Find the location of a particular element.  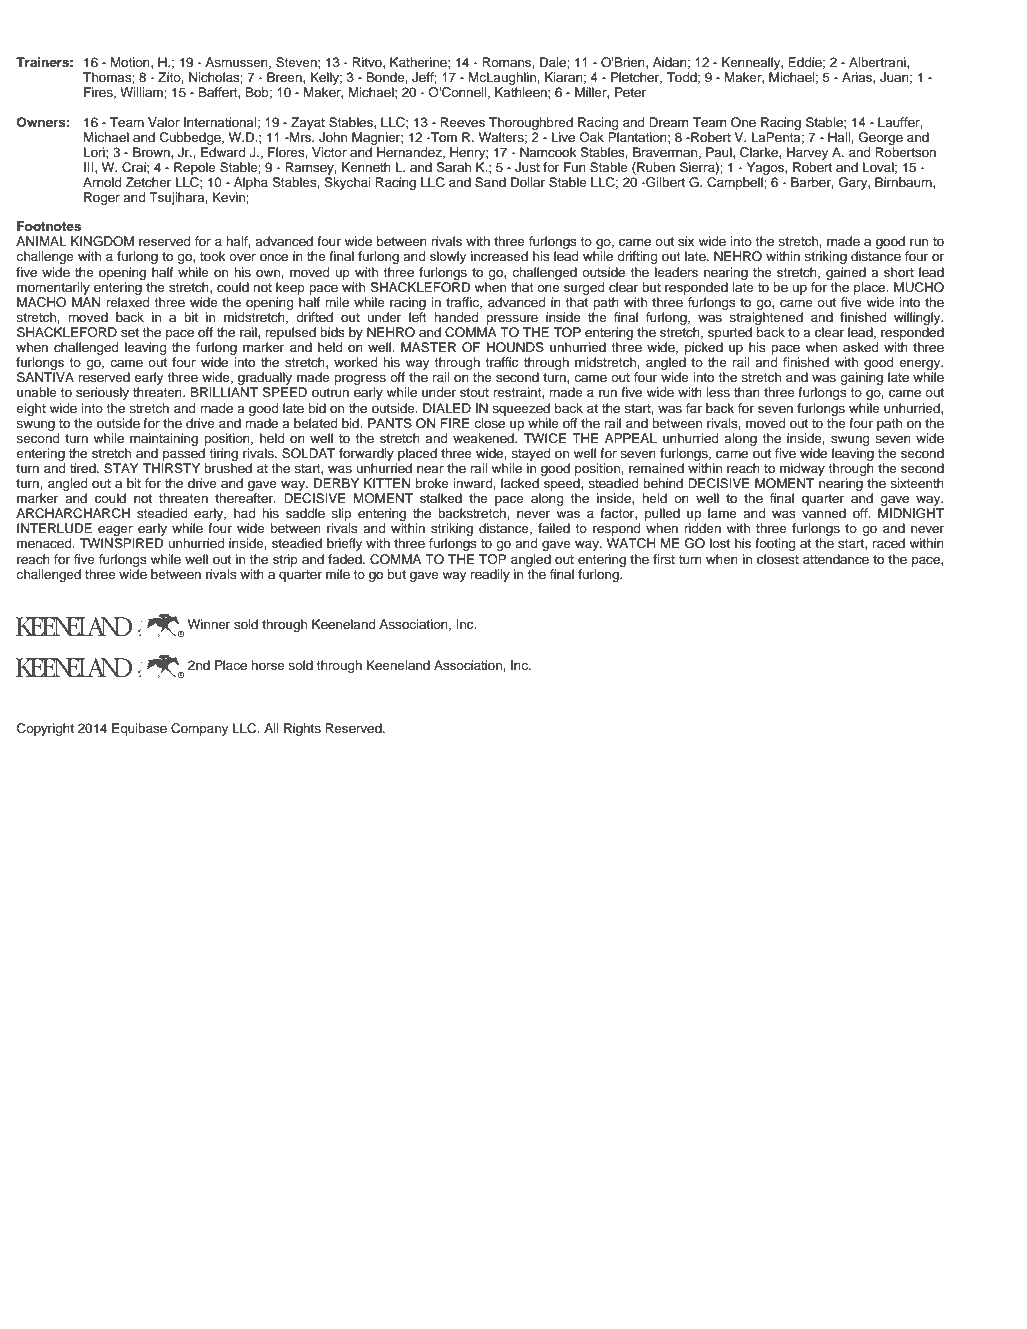

than is located at coordinates (747, 392).
